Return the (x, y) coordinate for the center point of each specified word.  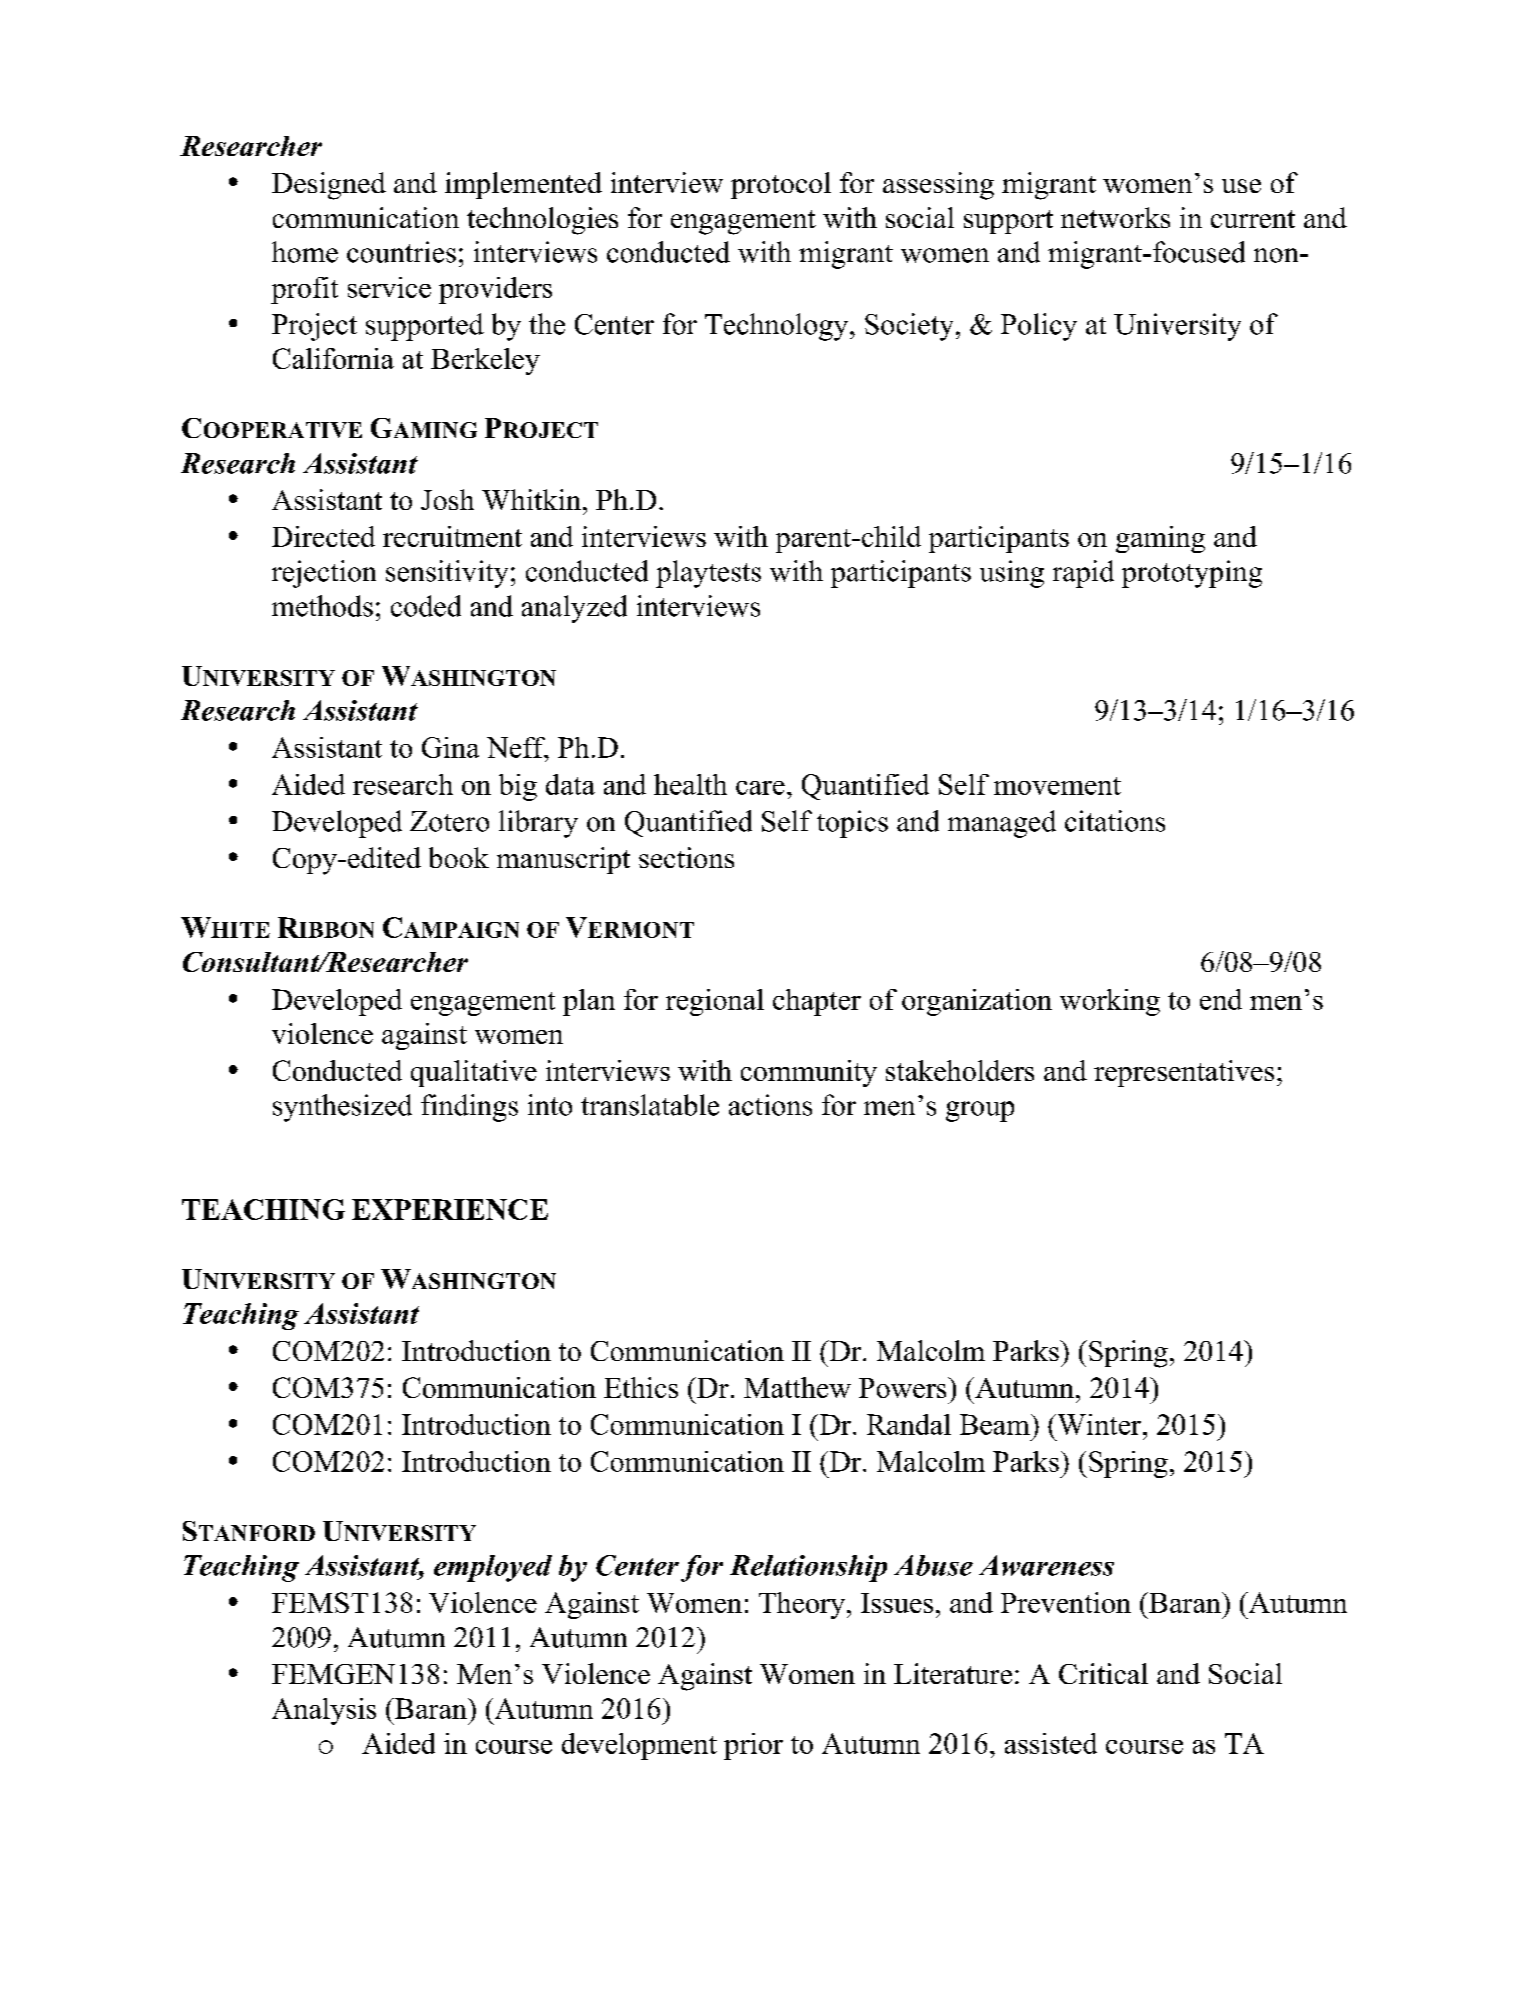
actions (770, 1105)
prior (753, 1746)
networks (1115, 217)
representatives (1184, 1073)
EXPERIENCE (450, 1209)
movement (1057, 786)
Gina (450, 747)
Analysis (324, 1711)
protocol (781, 185)
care (760, 788)
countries (401, 252)
